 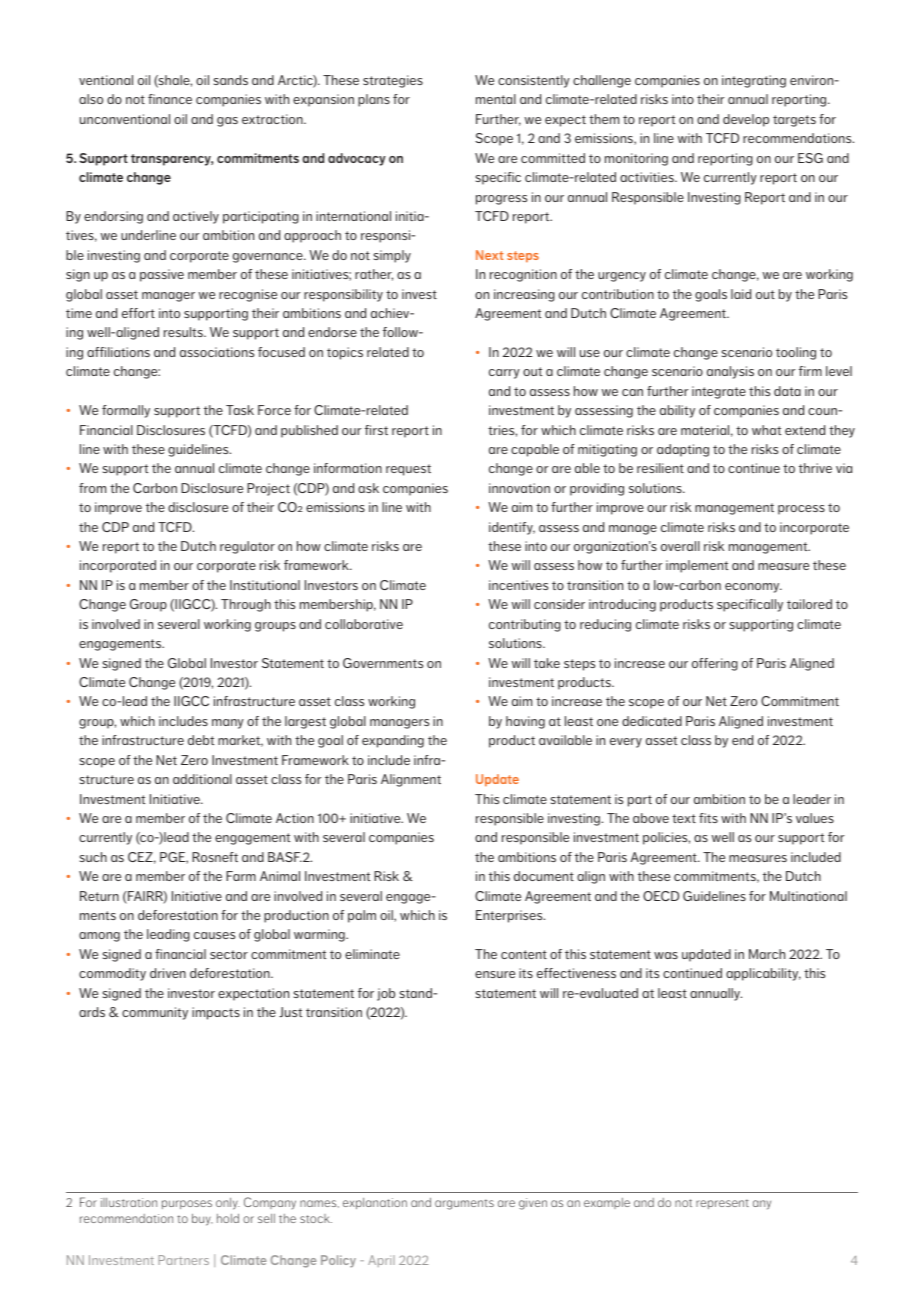 I want to click on strategies, so click(x=393, y=81).
